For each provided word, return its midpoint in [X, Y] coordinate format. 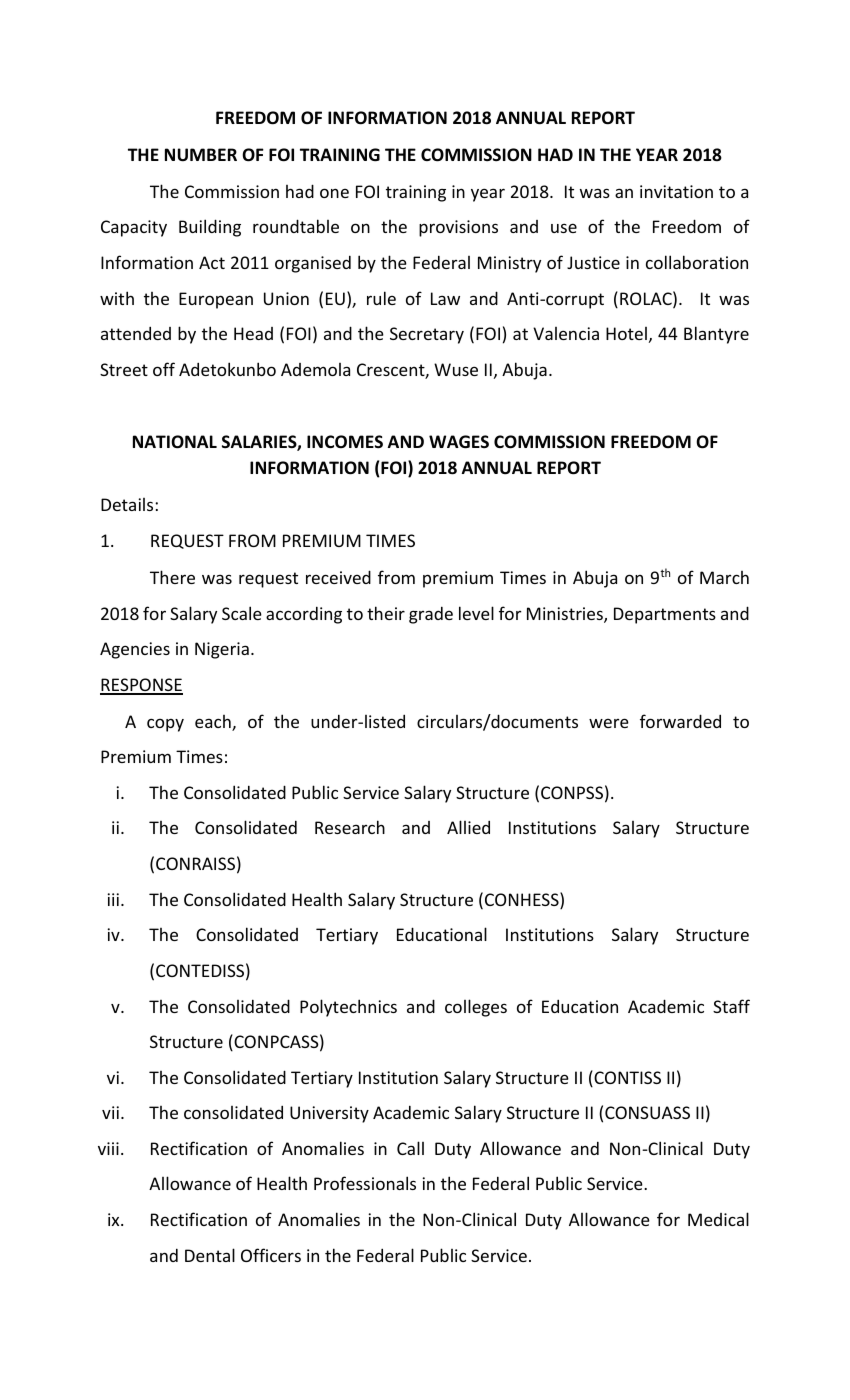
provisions [458, 228]
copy [165, 725]
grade [431, 615]
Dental [210, 1255]
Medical [718, 1219]
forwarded [680, 721]
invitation [676, 191]
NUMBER [201, 155]
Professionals [365, 1183]
